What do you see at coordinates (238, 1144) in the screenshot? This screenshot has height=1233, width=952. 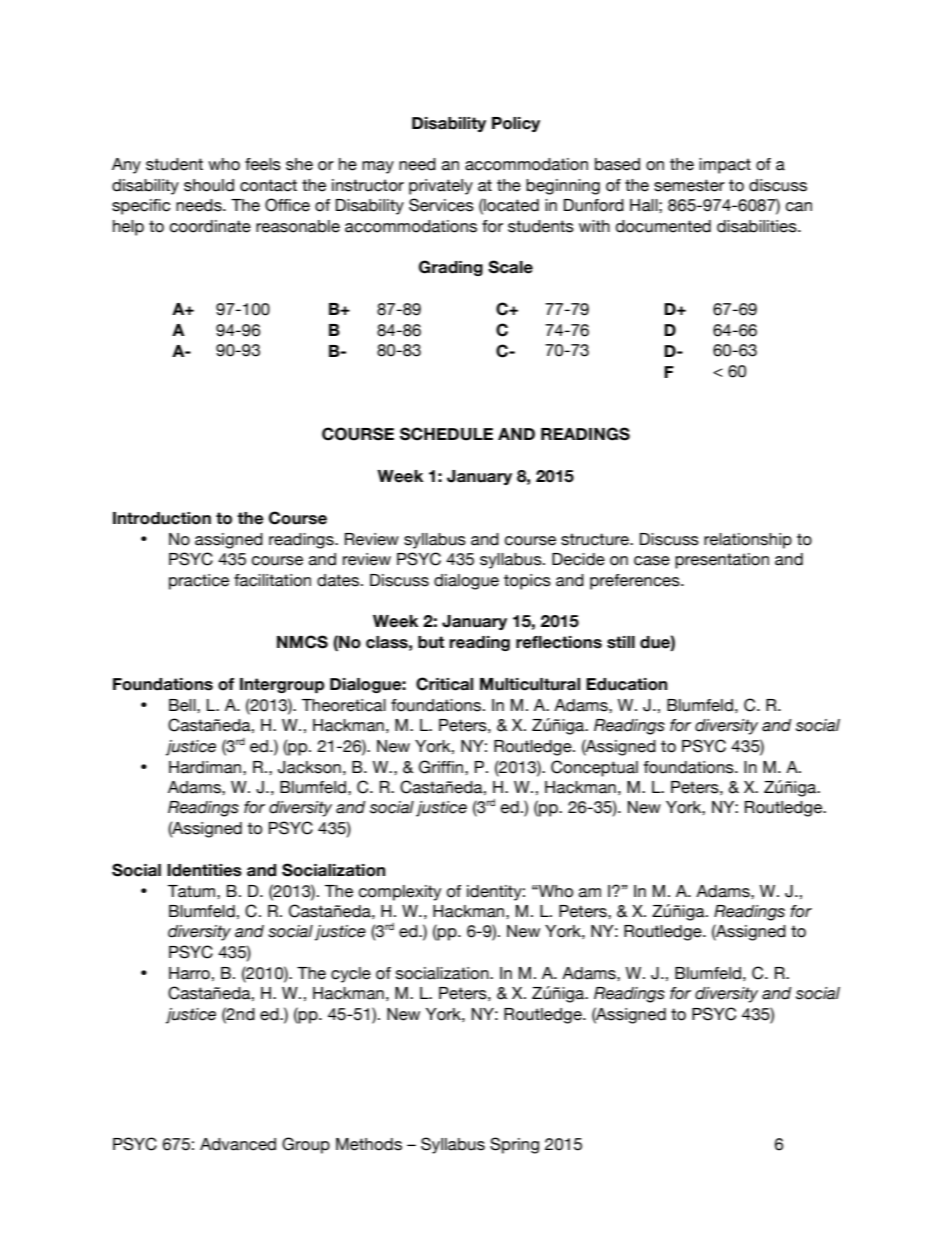 I see `Advanced` at bounding box center [238, 1144].
